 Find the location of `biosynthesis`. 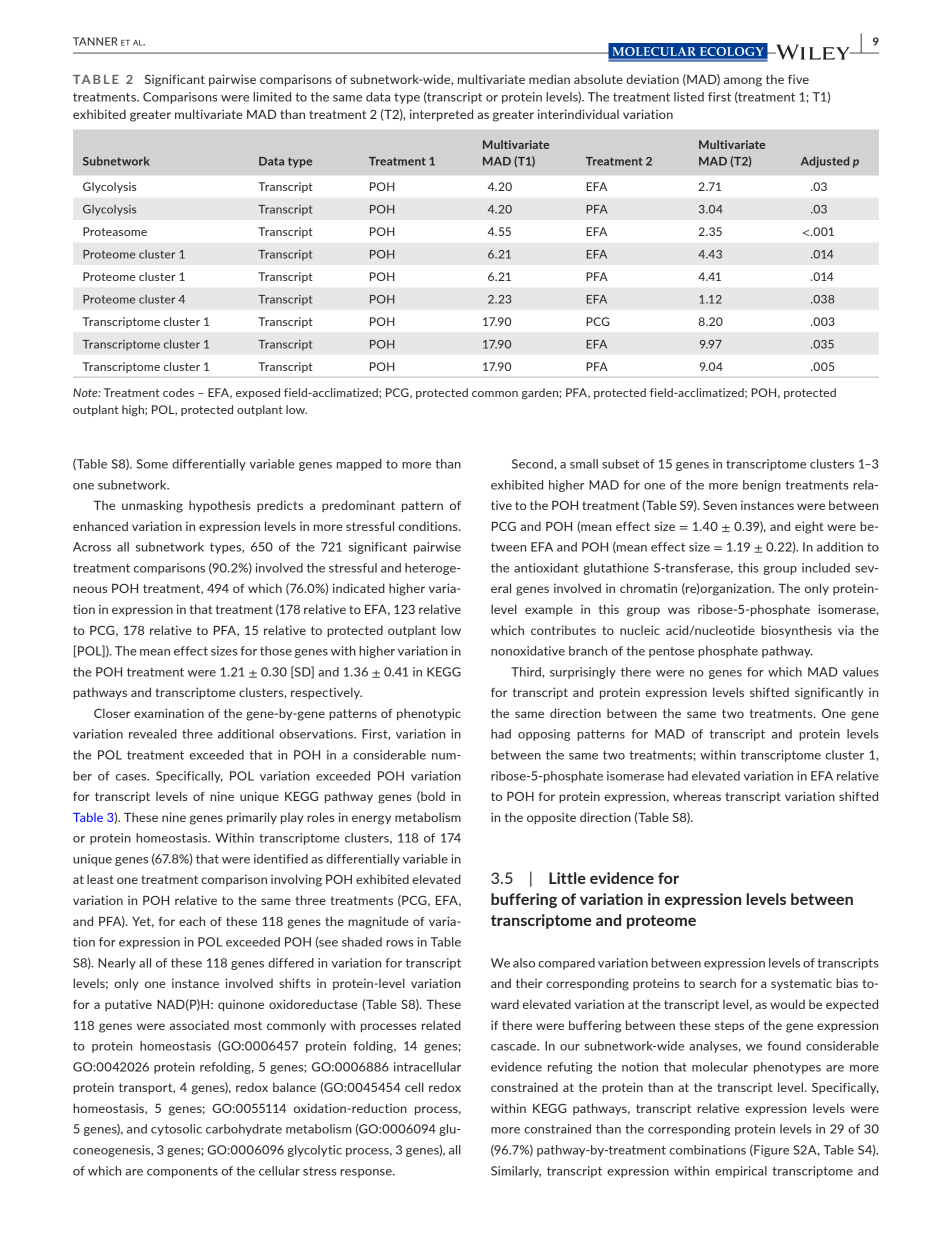

biosynthesis is located at coordinates (796, 631).
